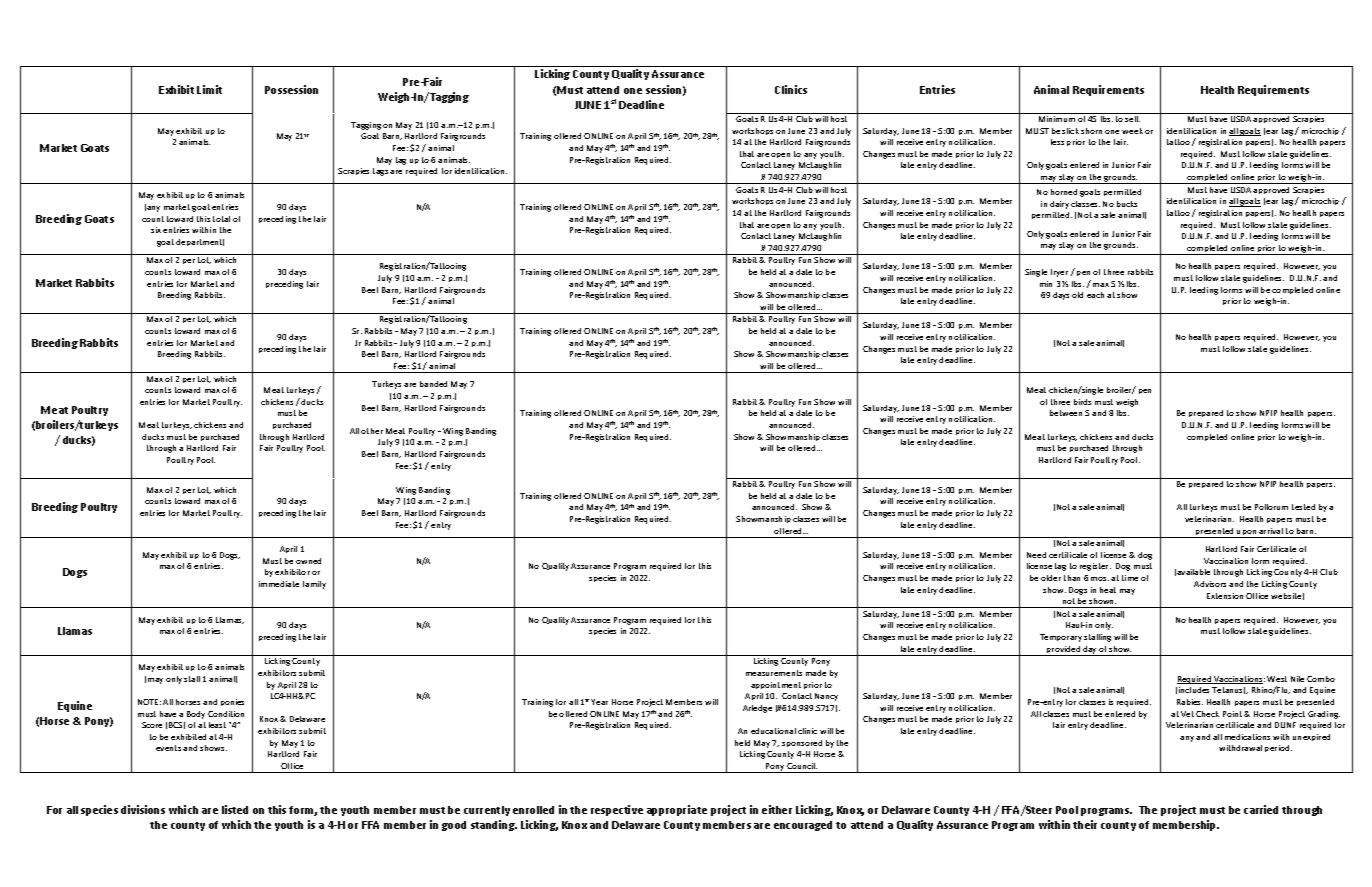  I want to click on tags, so click(380, 172).
